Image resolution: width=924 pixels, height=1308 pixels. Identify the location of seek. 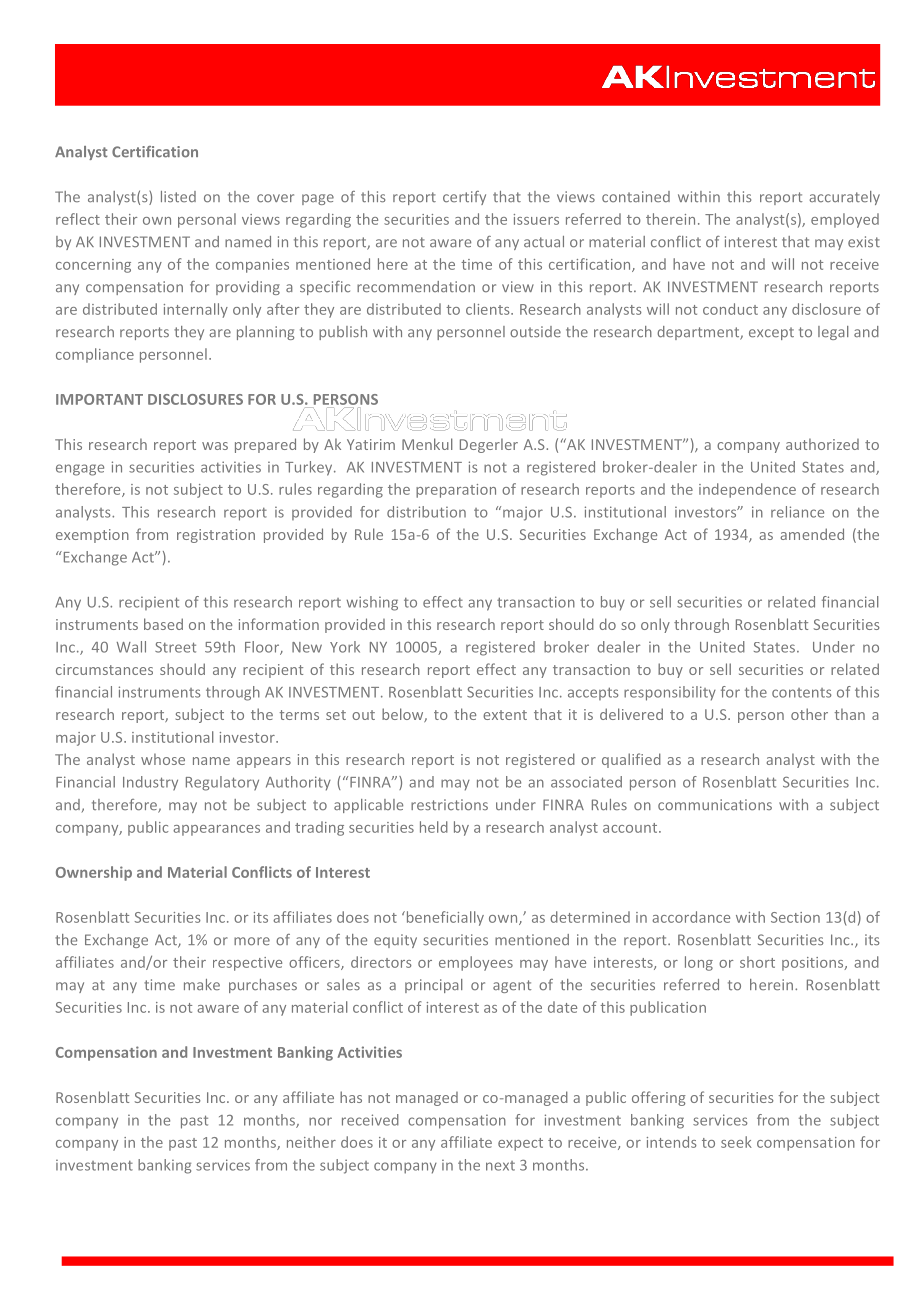
(736, 1142).
